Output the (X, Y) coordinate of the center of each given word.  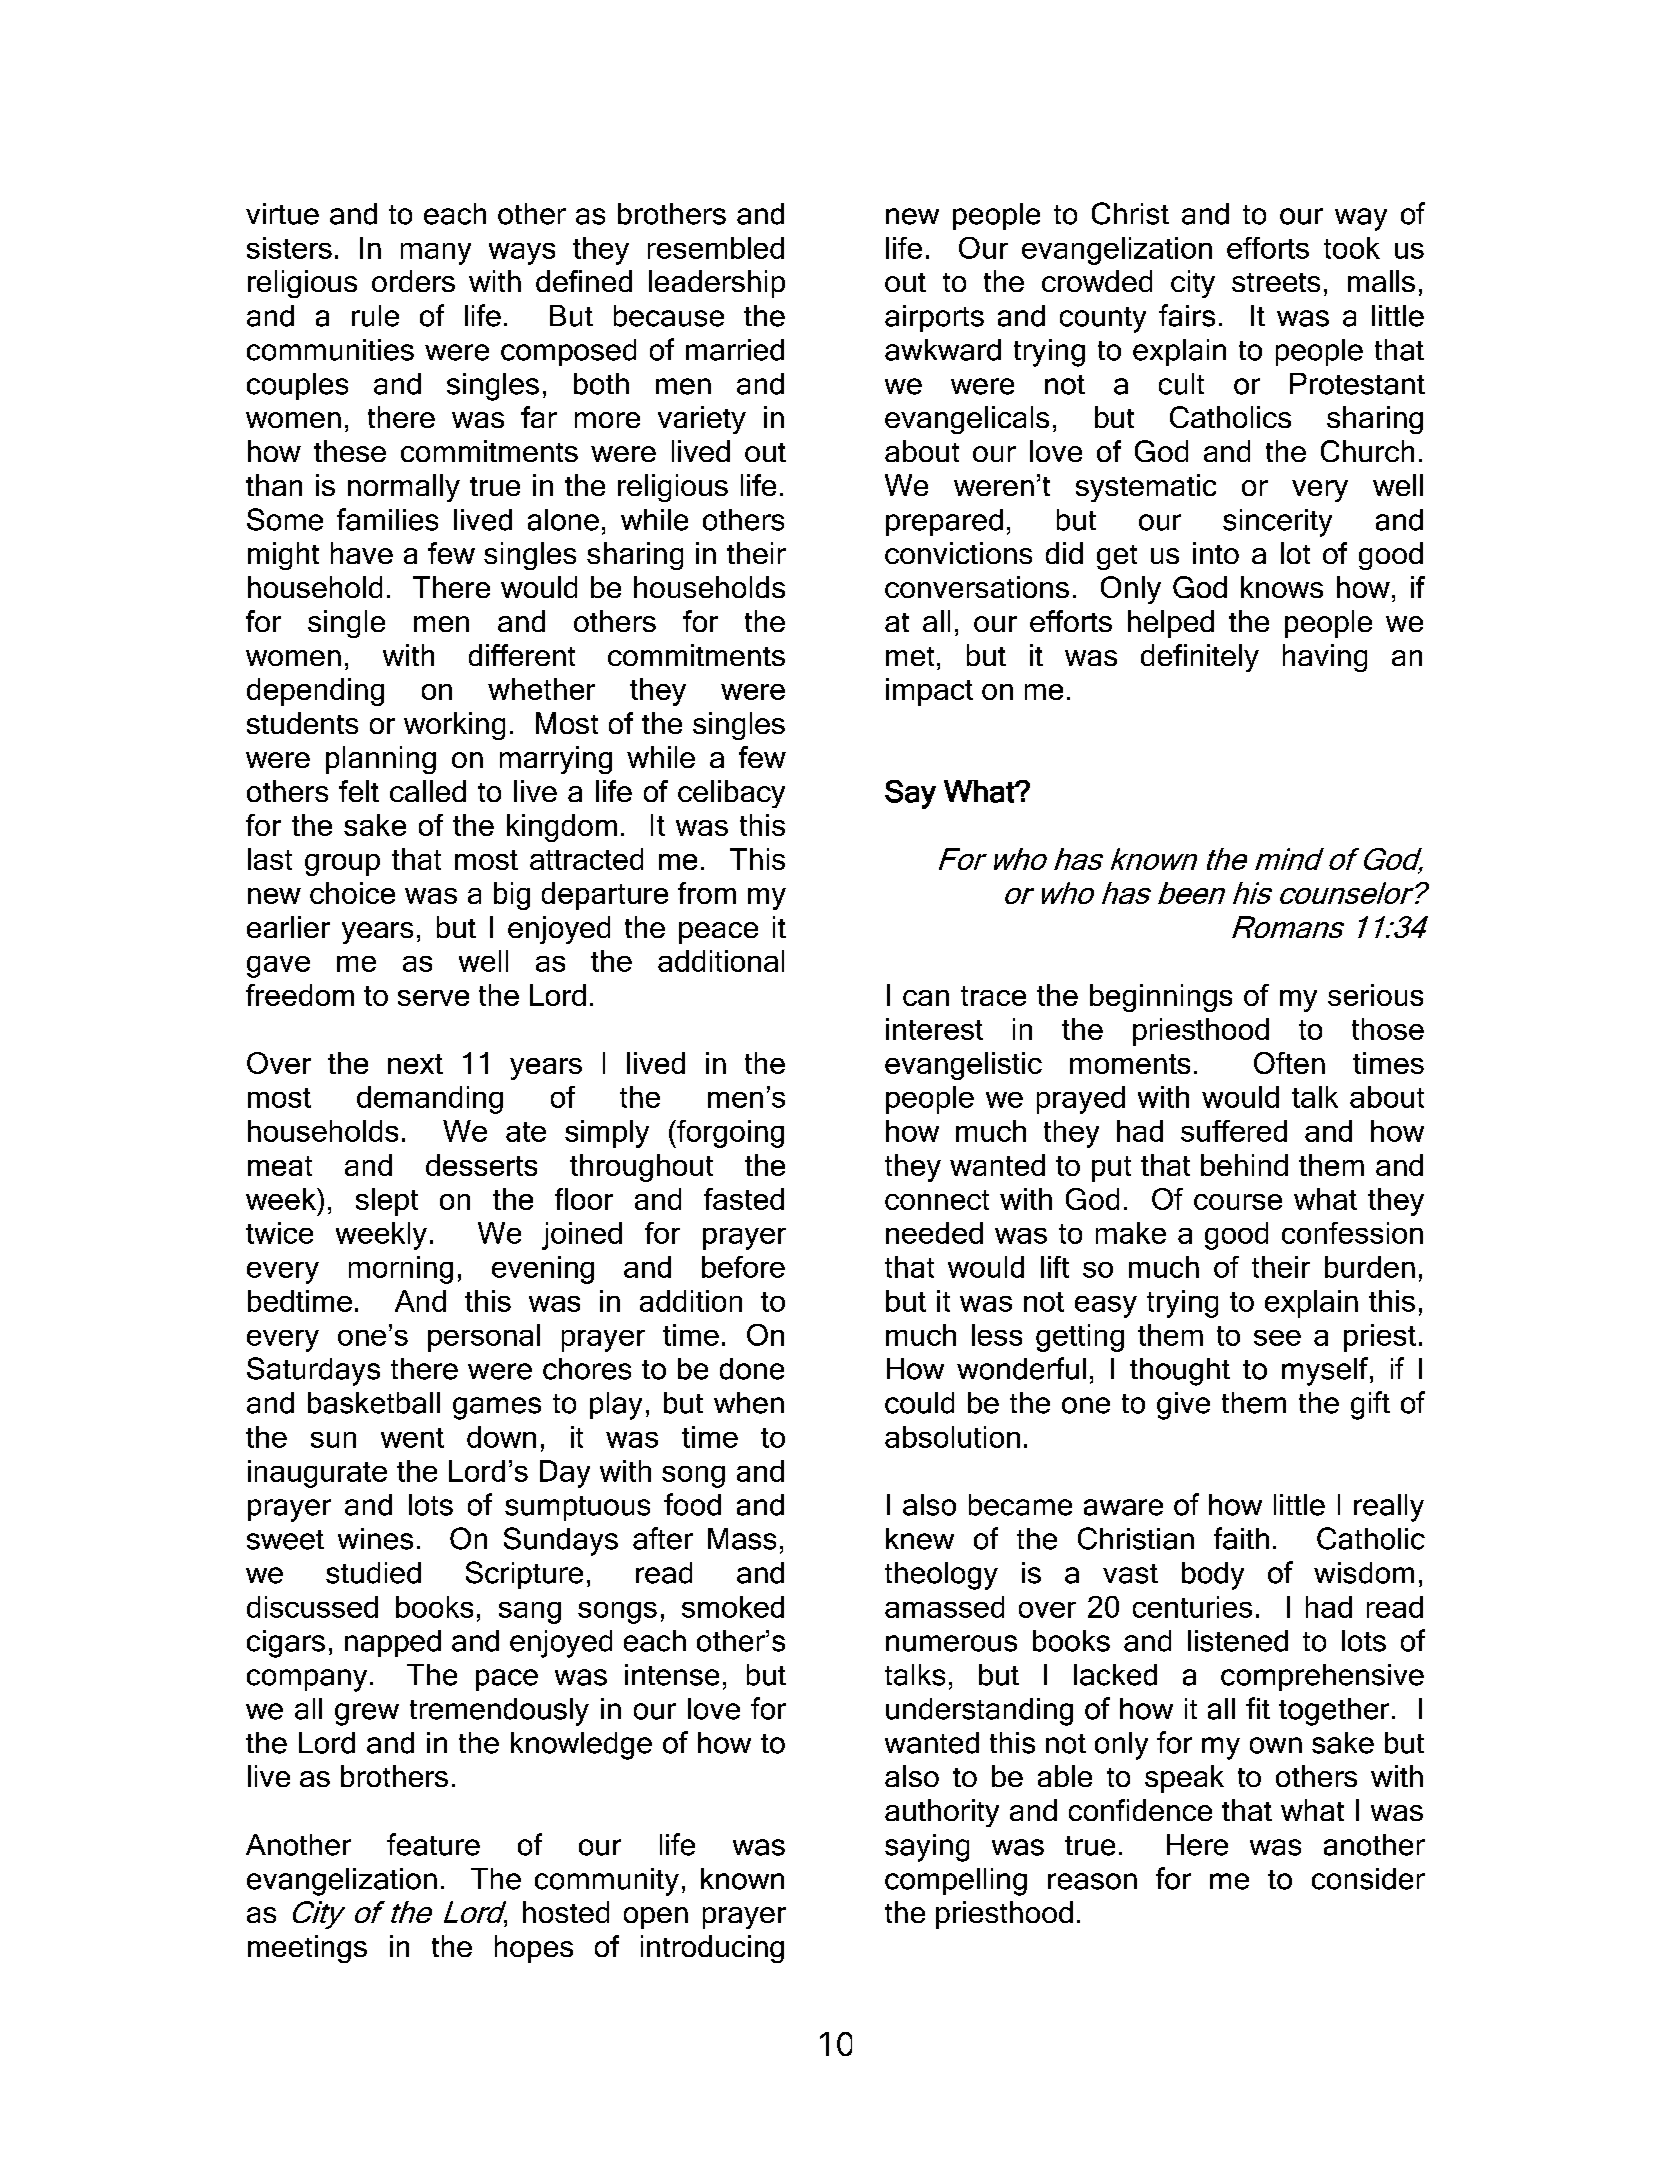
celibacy (731, 794)
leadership (717, 284)
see (1277, 1338)
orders (413, 281)
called (428, 791)
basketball (374, 1403)
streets (1276, 282)
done (752, 1369)
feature (433, 1844)
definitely (1200, 658)
